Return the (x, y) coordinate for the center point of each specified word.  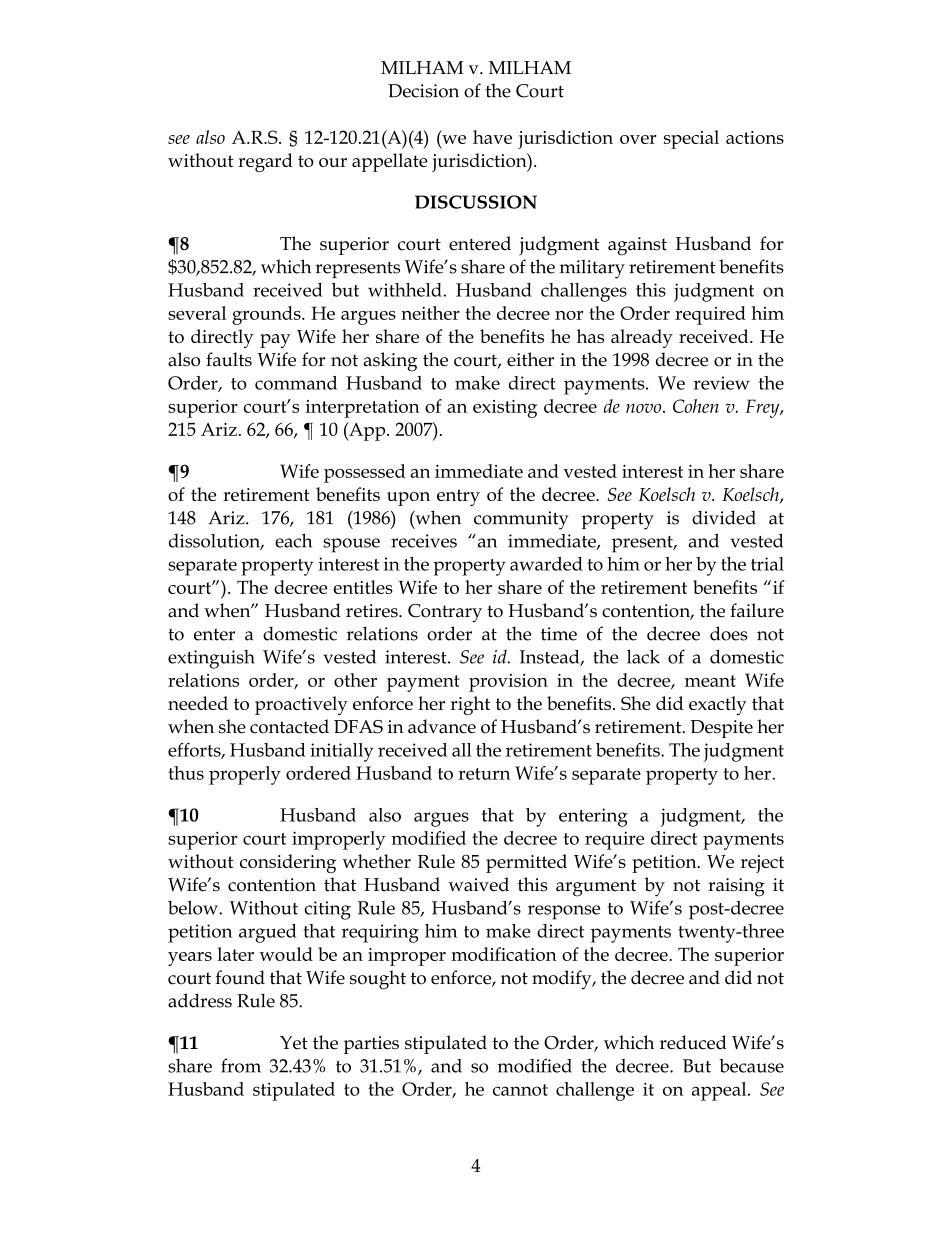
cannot (520, 1090)
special (691, 139)
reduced (693, 1042)
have (492, 137)
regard (265, 162)
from (241, 1065)
